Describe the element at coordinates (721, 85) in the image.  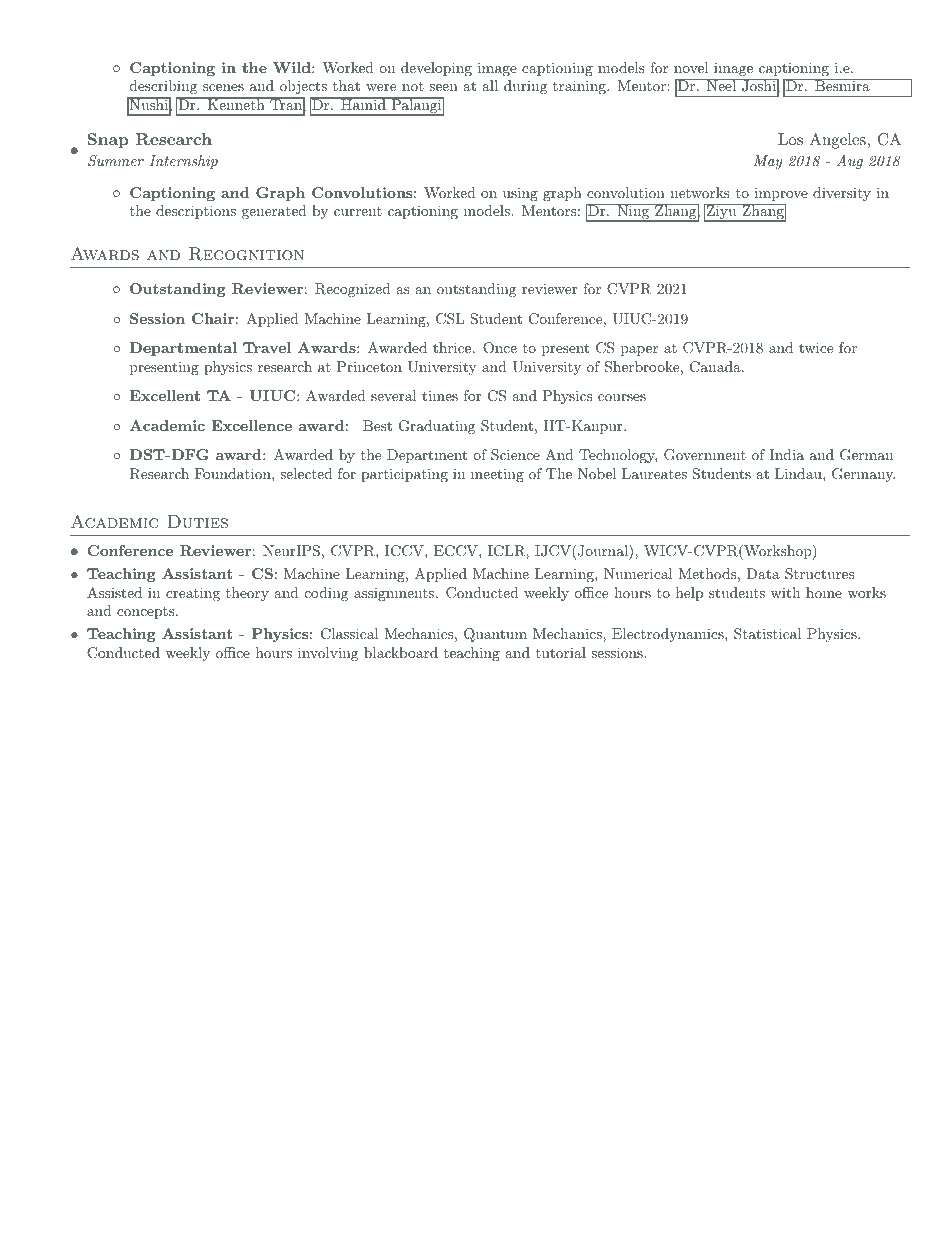
I see `Neel` at that location.
